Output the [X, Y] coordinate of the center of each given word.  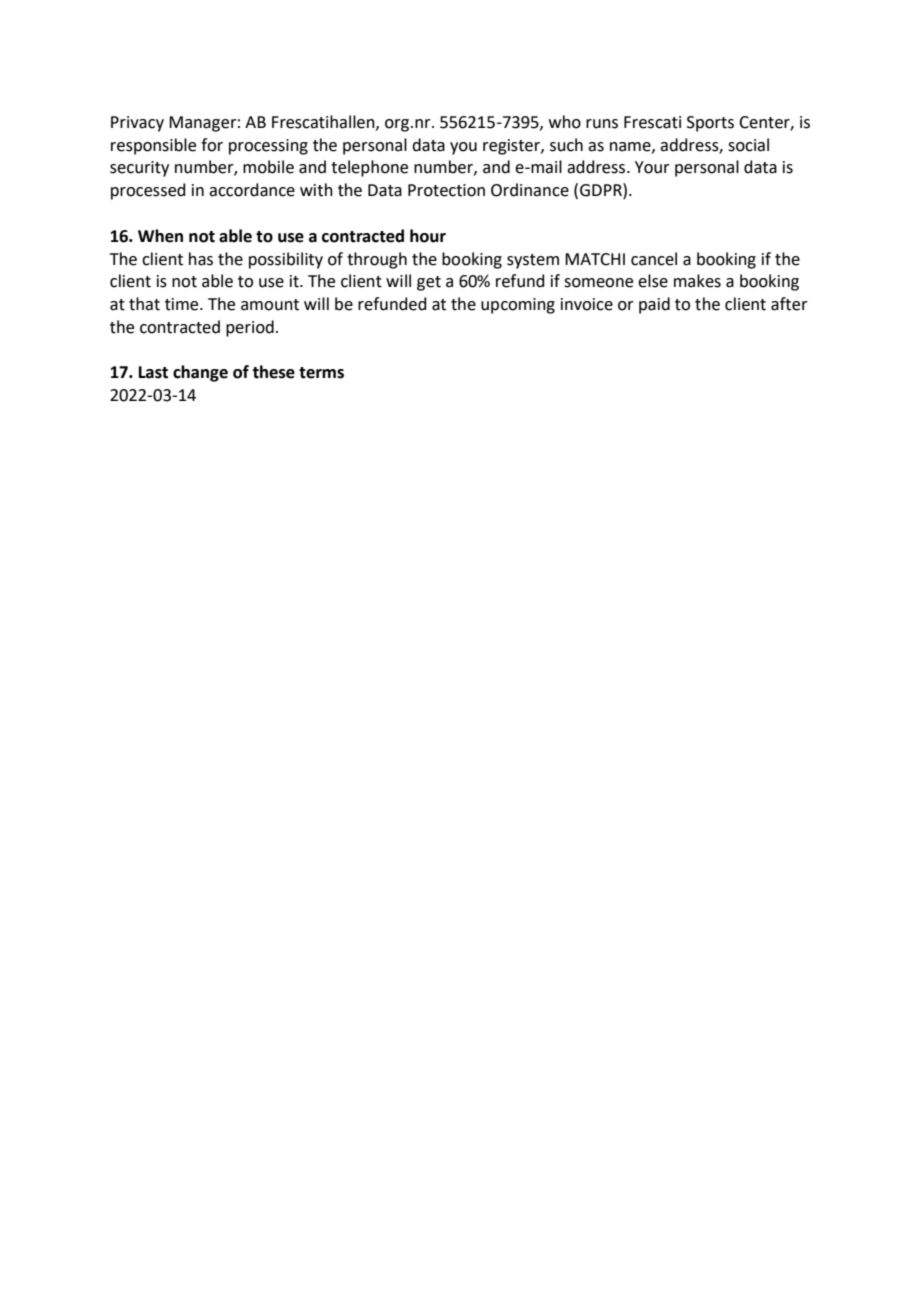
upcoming [518, 306]
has [201, 259]
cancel [654, 259]
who [565, 122]
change [200, 373]
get [429, 283]
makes [697, 281]
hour [428, 236]
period [250, 328]
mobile [268, 167]
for [212, 145]
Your [652, 167]
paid [654, 305]
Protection [446, 190]
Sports [710, 124]
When [160, 236]
